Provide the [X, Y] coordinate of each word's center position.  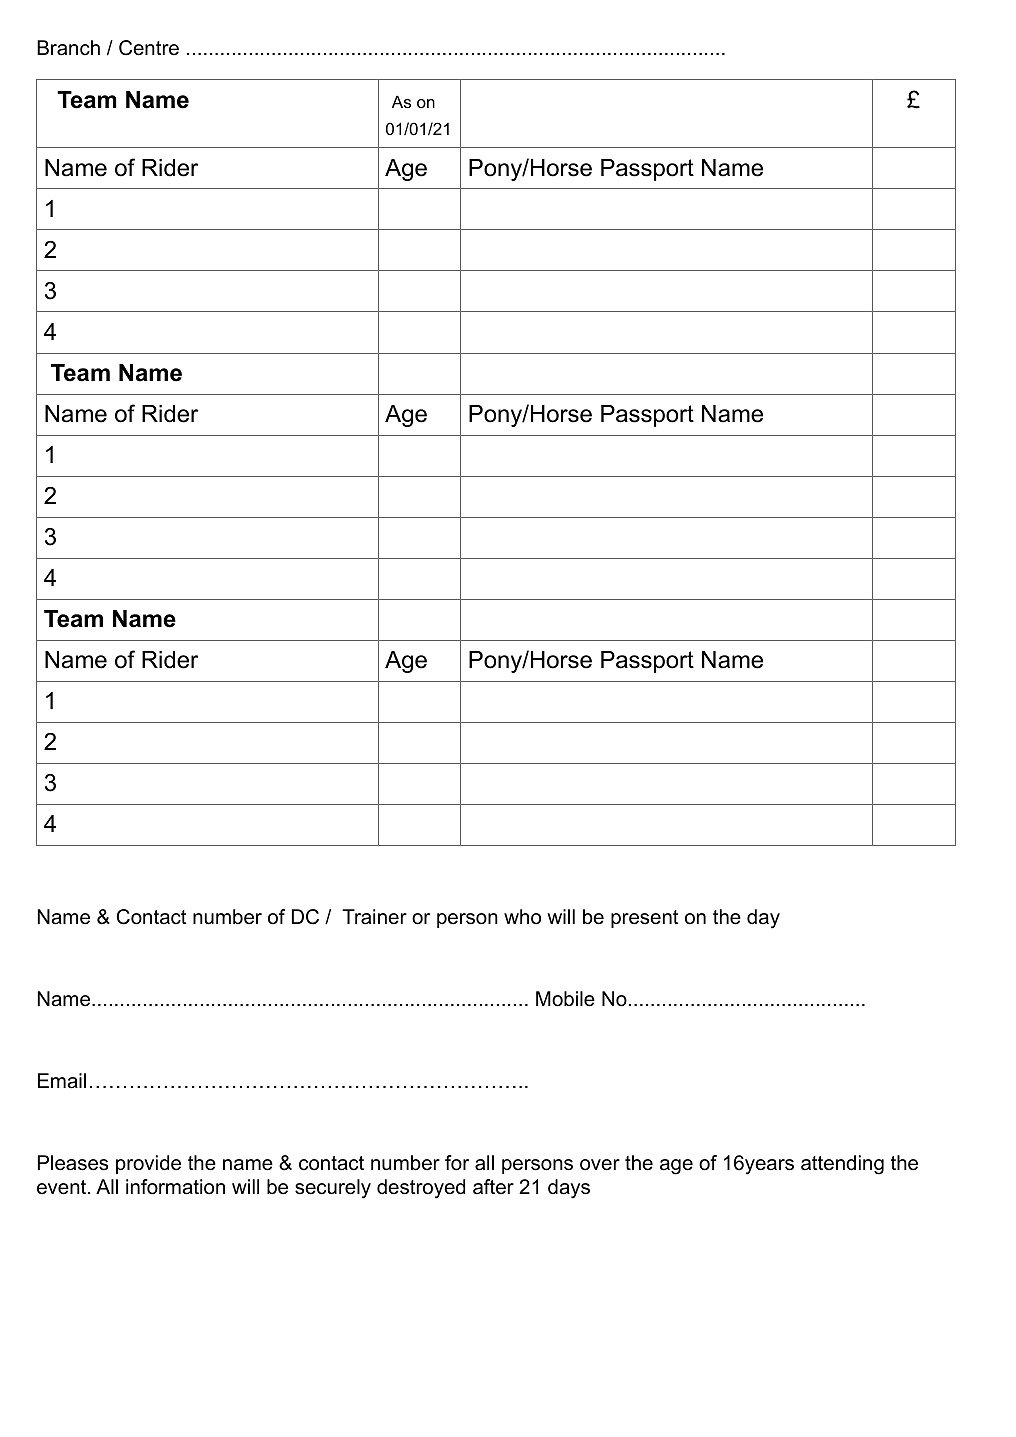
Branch [68, 48]
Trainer [374, 917]
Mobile [565, 999]
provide [148, 1164]
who [522, 917]
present [645, 919]
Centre [149, 48]
